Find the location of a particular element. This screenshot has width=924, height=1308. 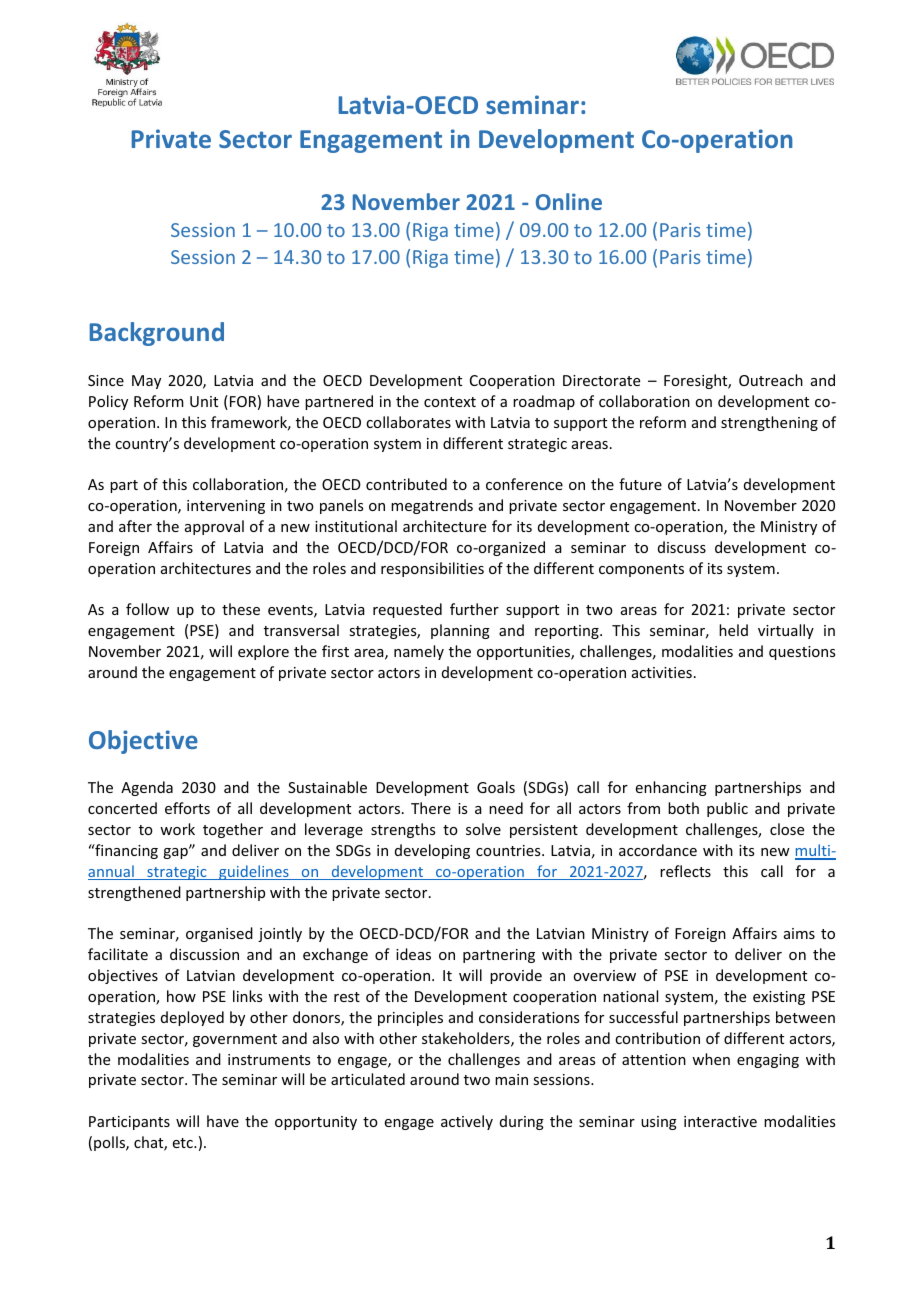

interactive is located at coordinates (720, 1121).
